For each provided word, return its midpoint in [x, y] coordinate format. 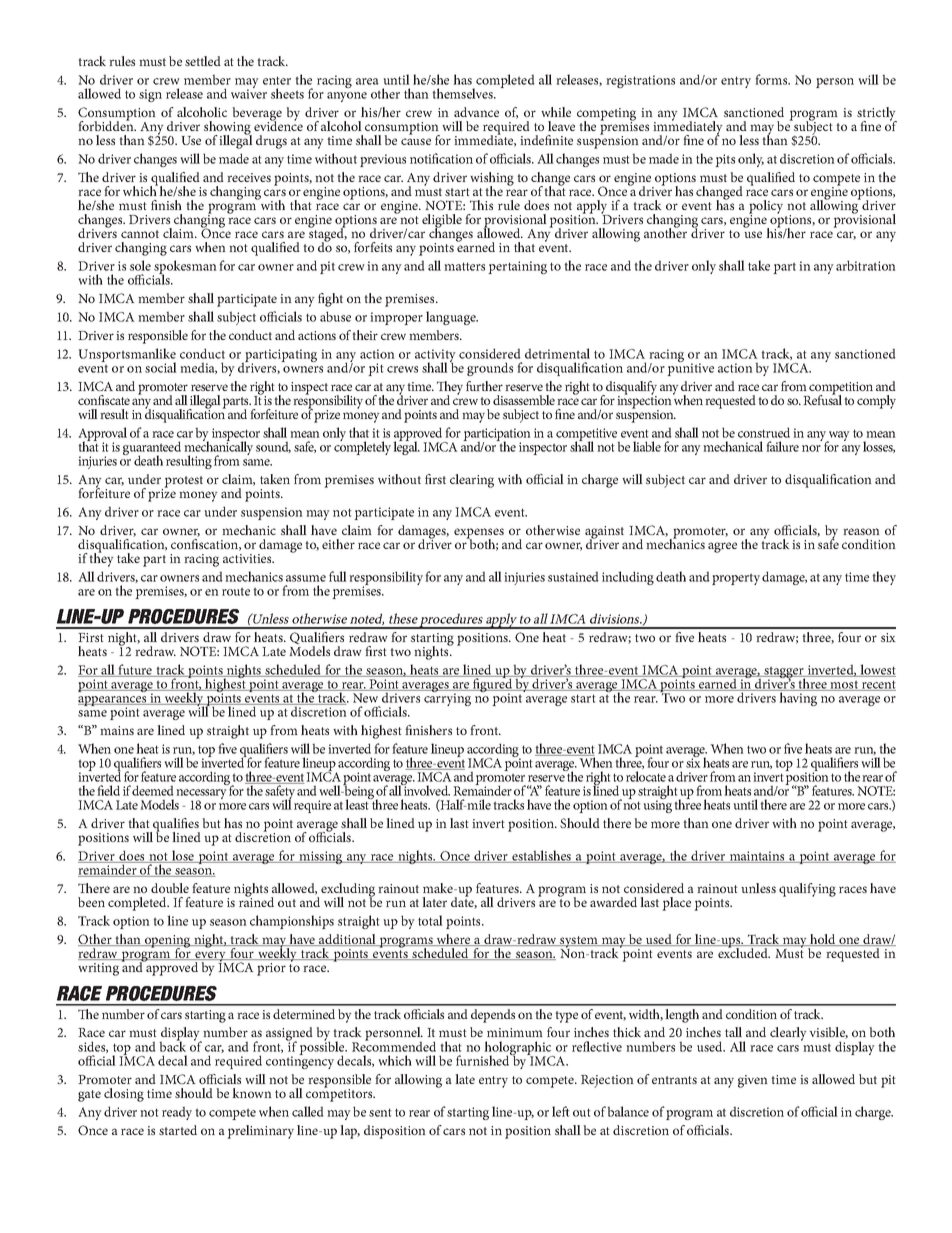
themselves [463, 93]
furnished [484, 1059]
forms [772, 79]
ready [177, 1113]
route [236, 591]
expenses [479, 534]
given [753, 1081]
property [736, 579]
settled [203, 61]
